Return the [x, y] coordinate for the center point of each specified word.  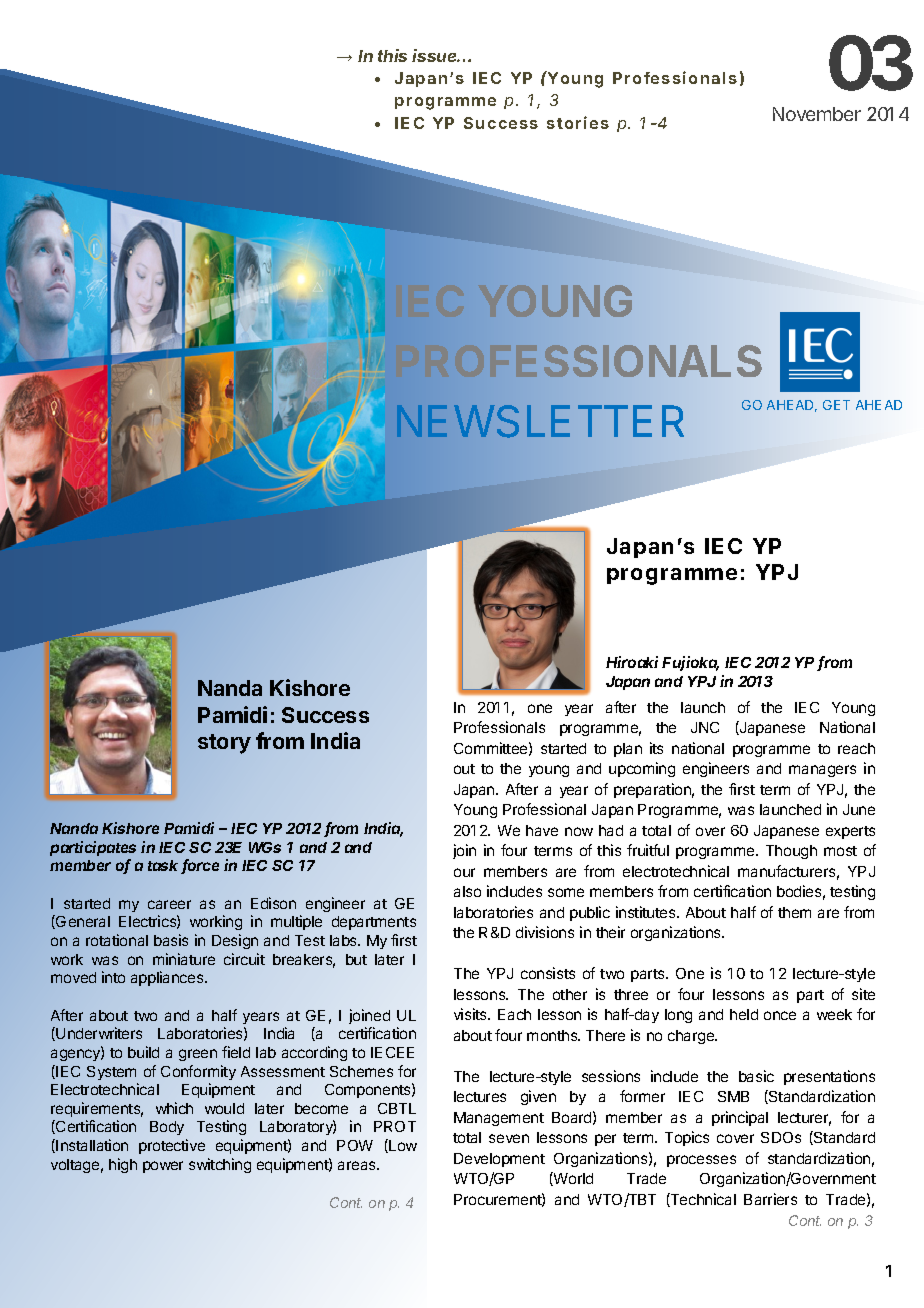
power [163, 1167]
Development [499, 1160]
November [817, 114]
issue [436, 55]
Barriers [770, 1199]
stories [578, 122]
